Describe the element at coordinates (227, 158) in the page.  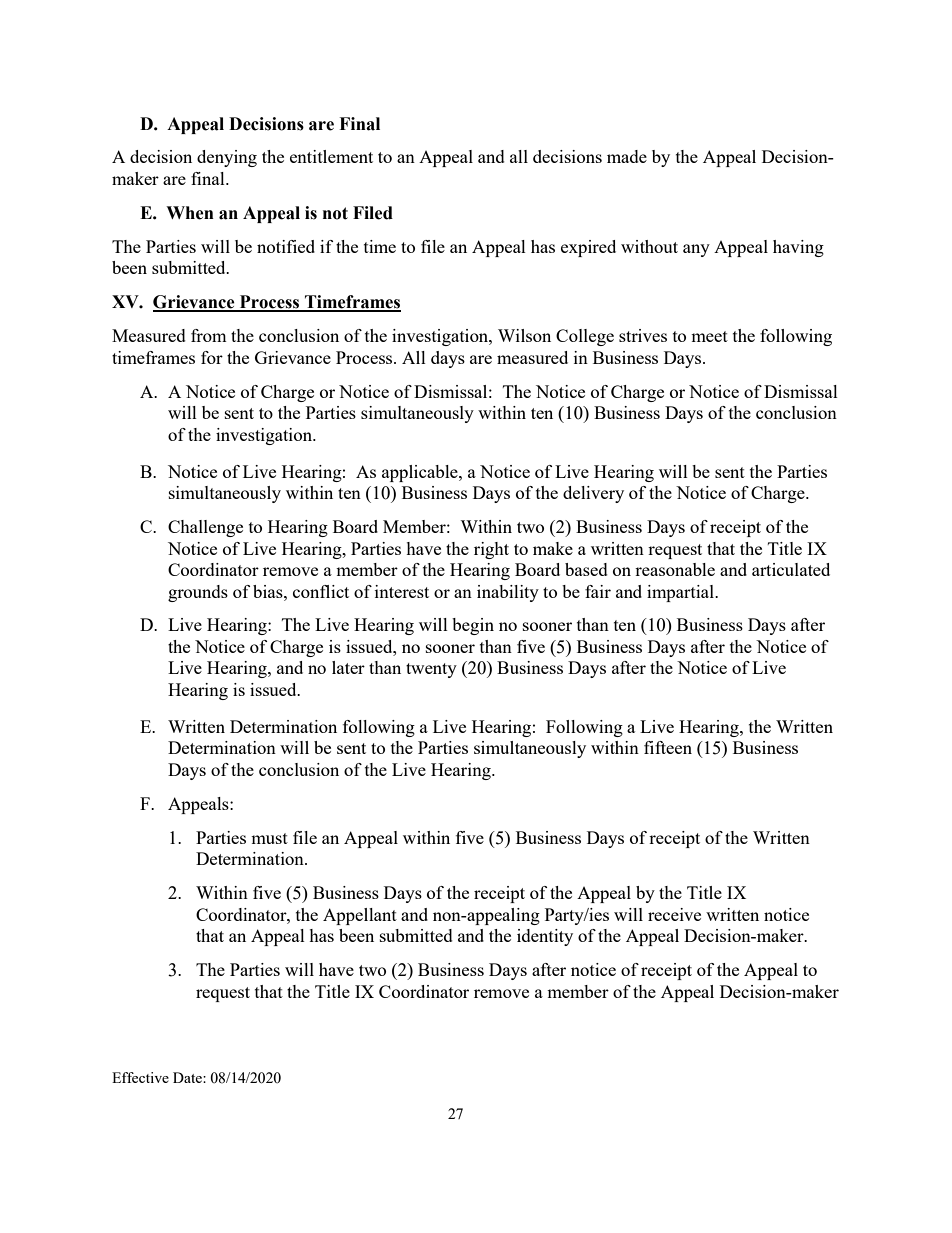
I see `denying` at that location.
